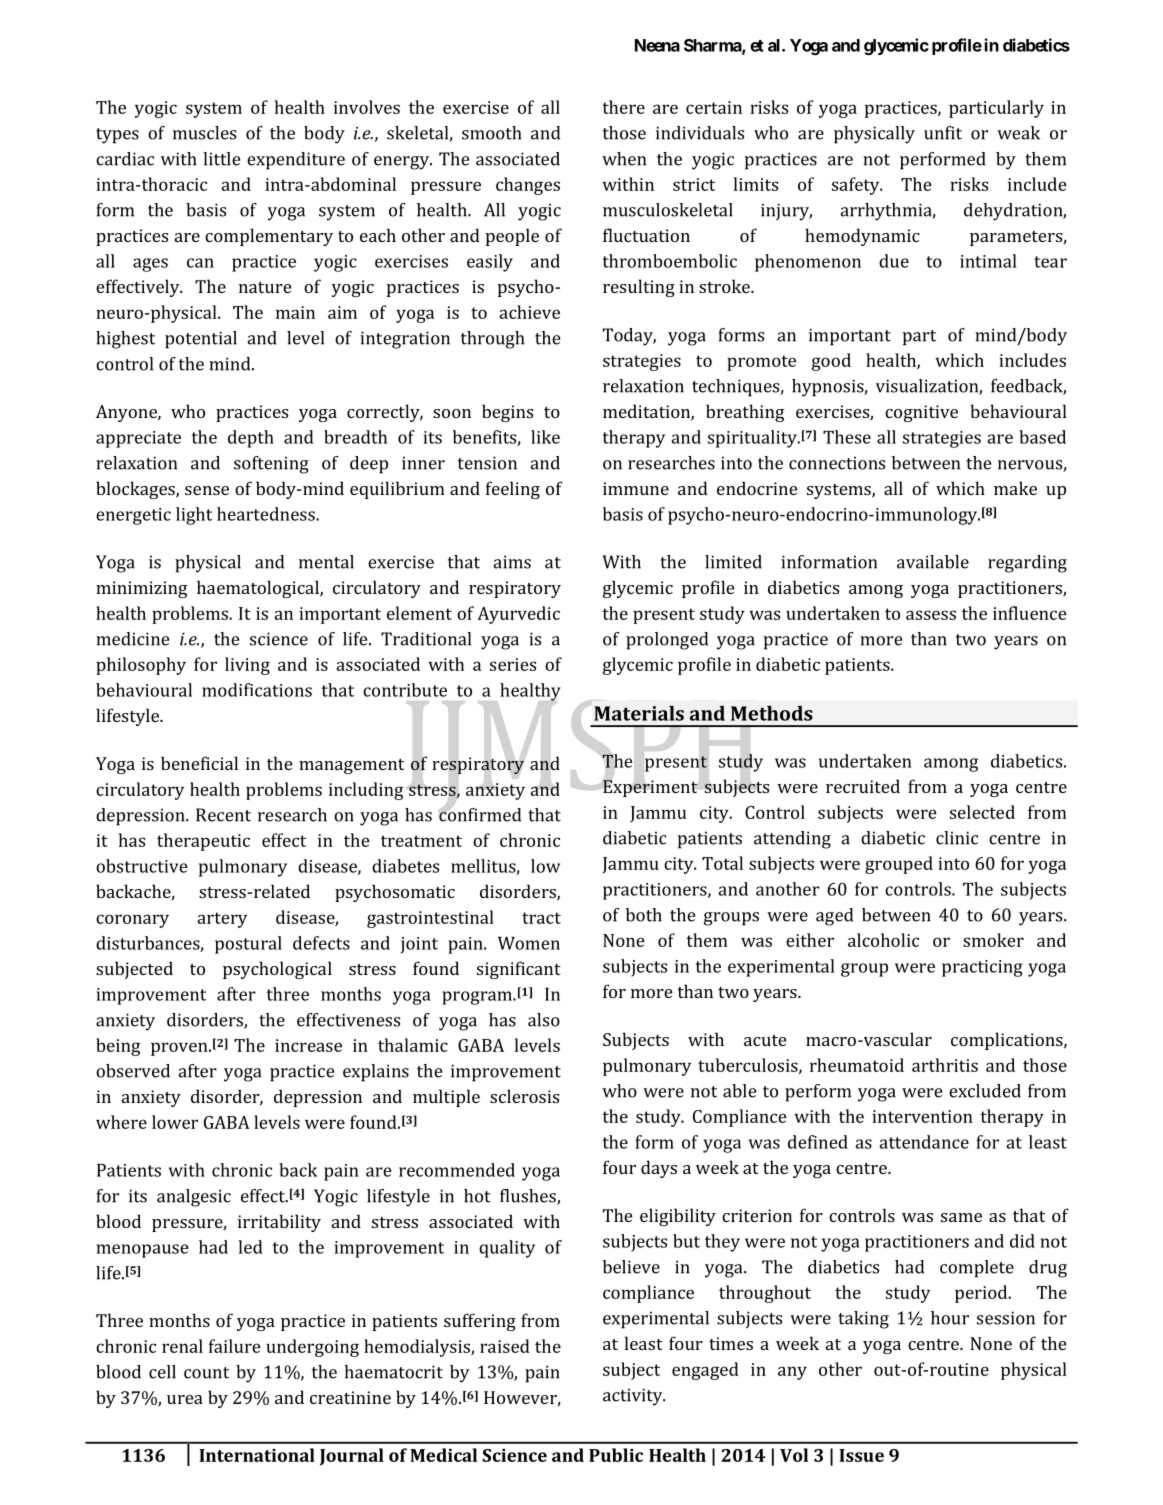 Image resolution: width=1163 pixels, height=1505 pixels. I want to click on unfit, so click(943, 133).
